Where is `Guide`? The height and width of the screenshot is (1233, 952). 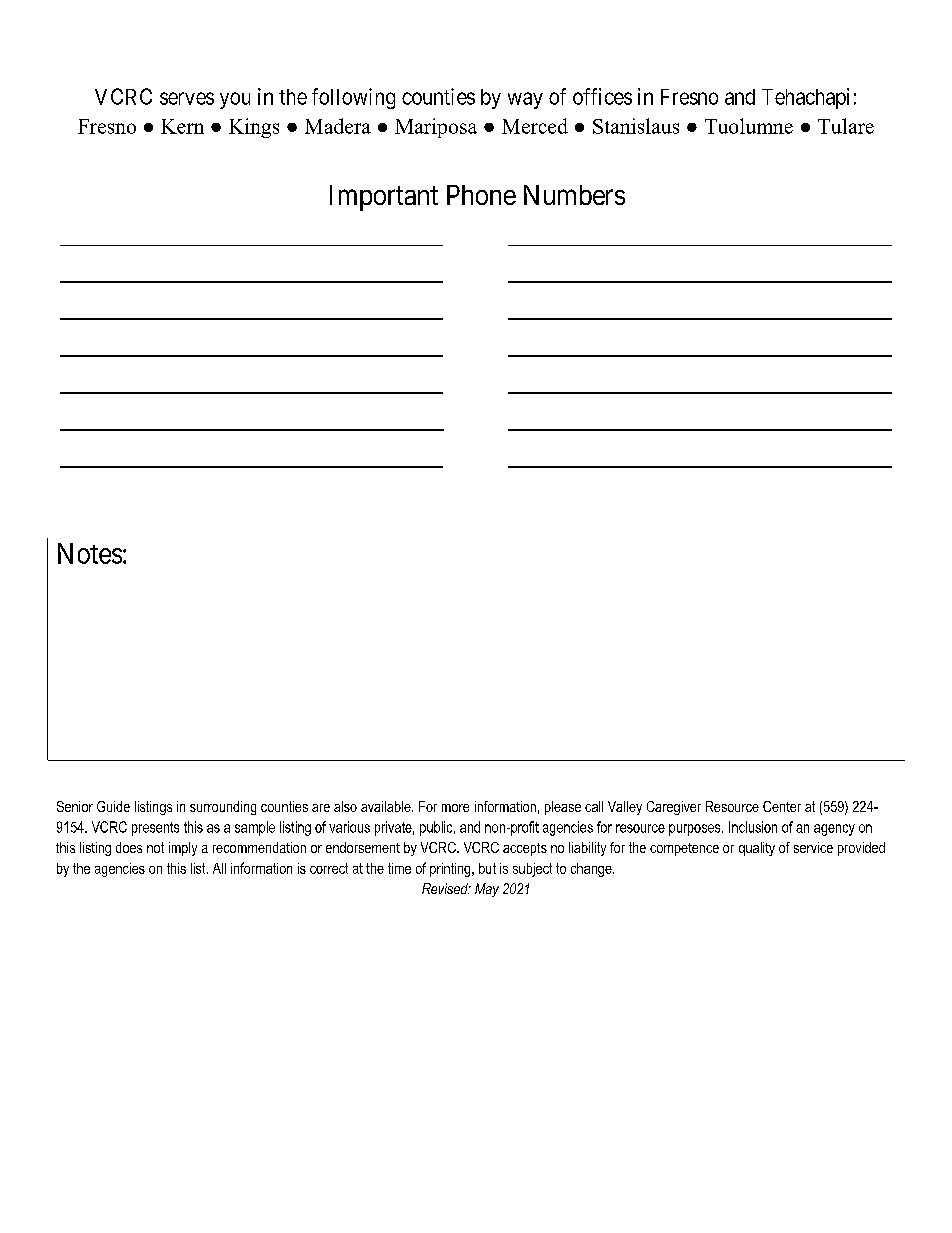 Guide is located at coordinates (113, 806).
